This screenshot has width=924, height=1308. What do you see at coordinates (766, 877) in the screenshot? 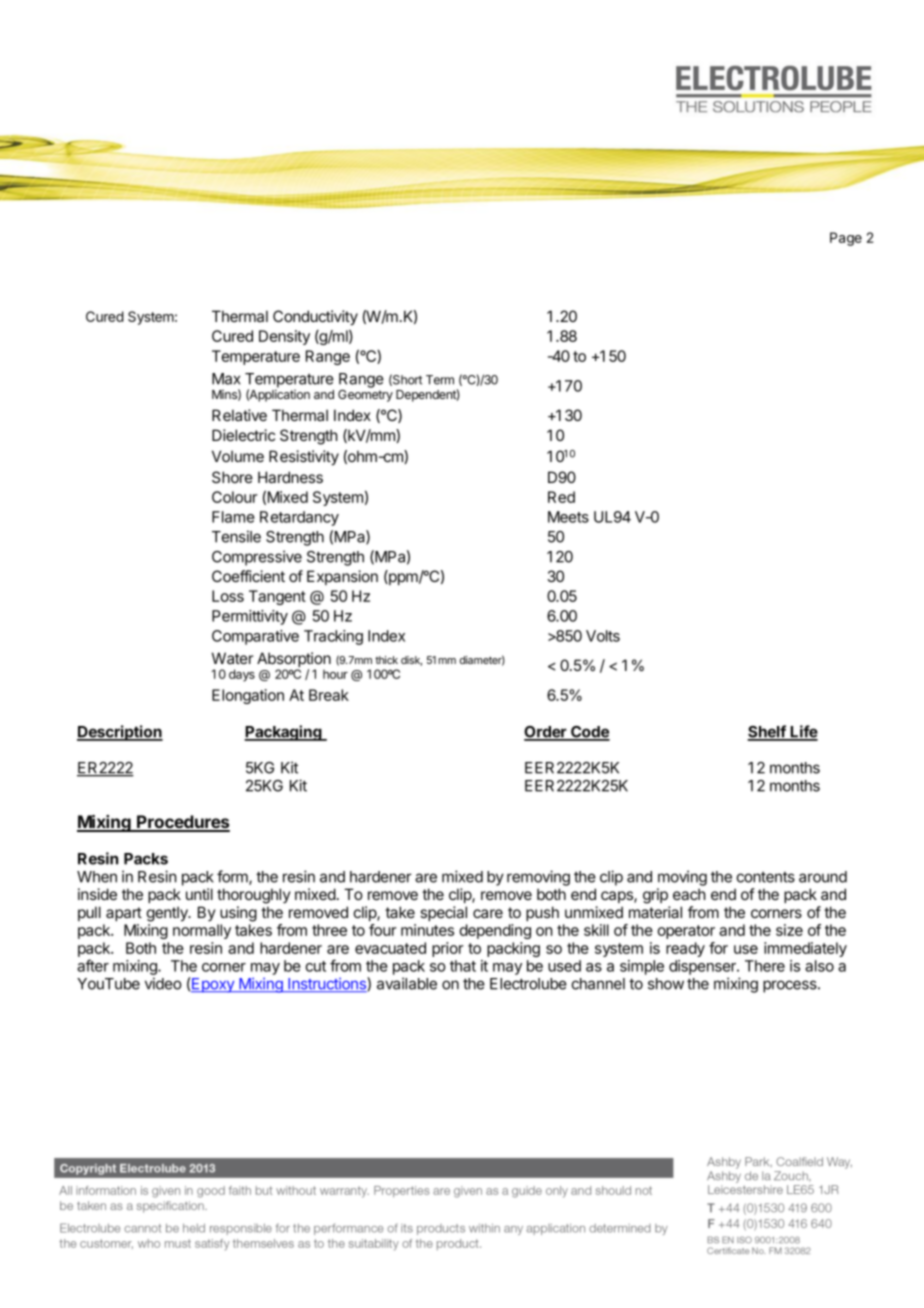
I see `contents` at bounding box center [766, 877].
